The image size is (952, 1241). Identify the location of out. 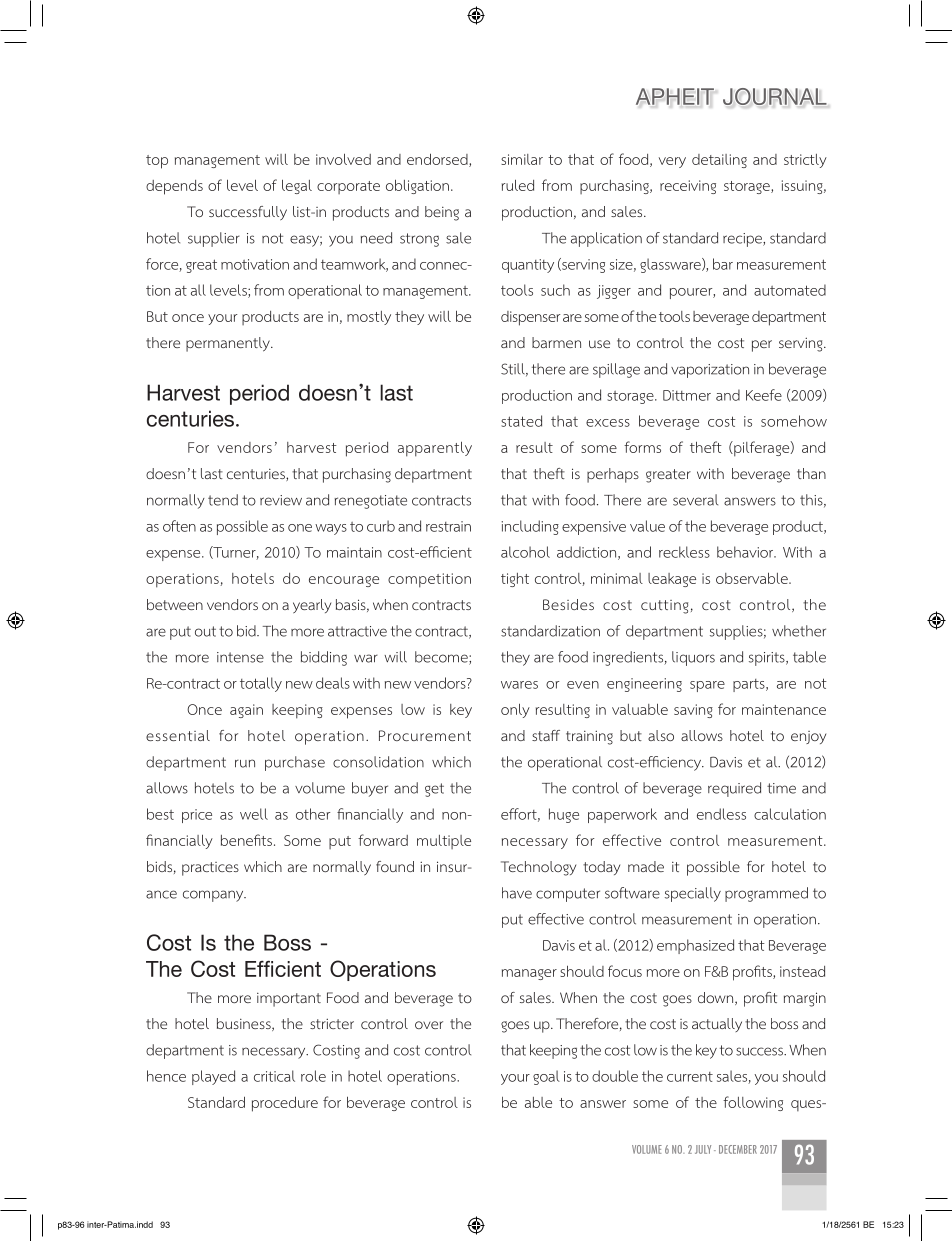
(205, 631).
